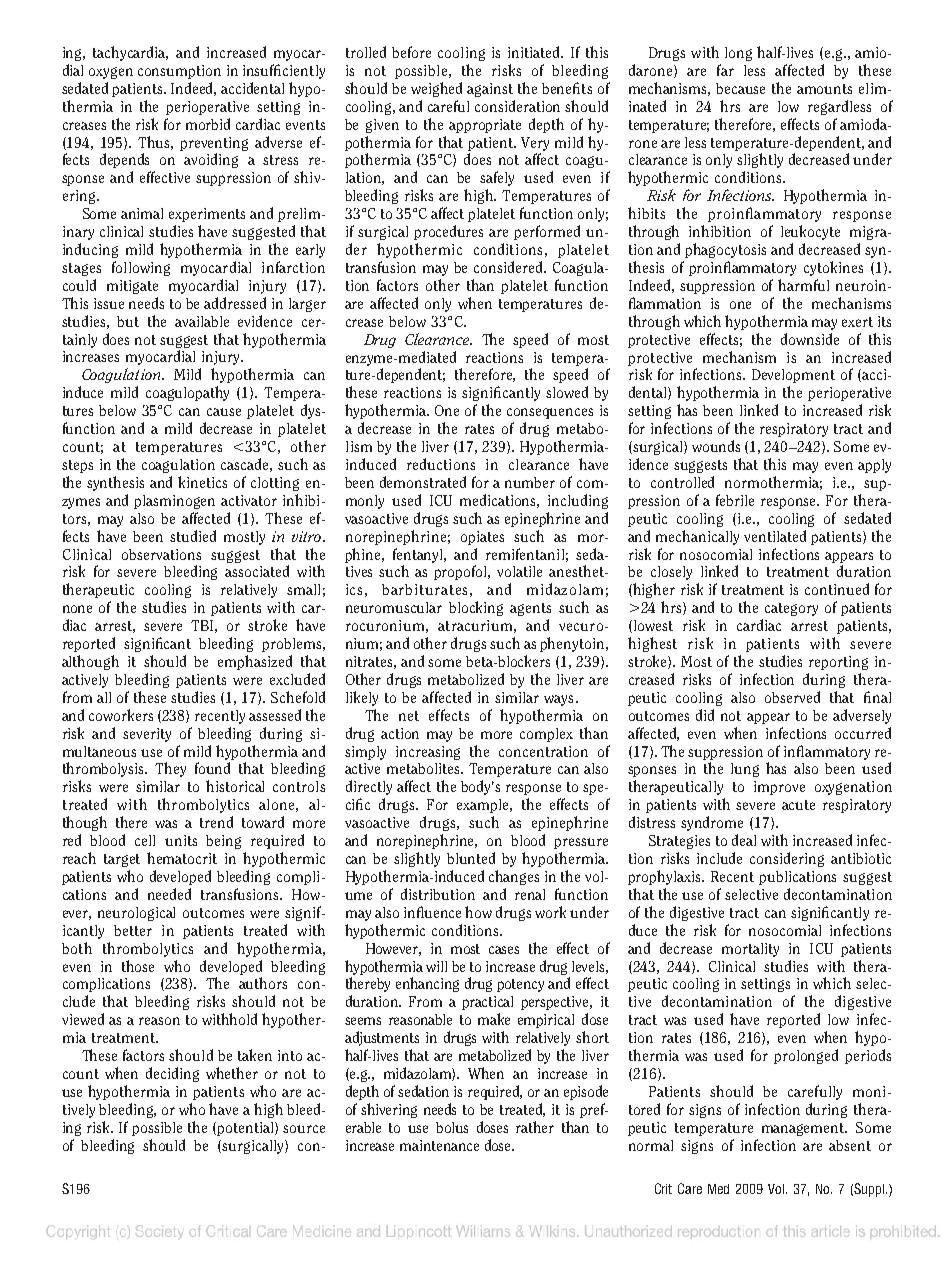 This document has width=952, height=1275. Describe the element at coordinates (744, 840) in the document. I see `deal` at that location.
